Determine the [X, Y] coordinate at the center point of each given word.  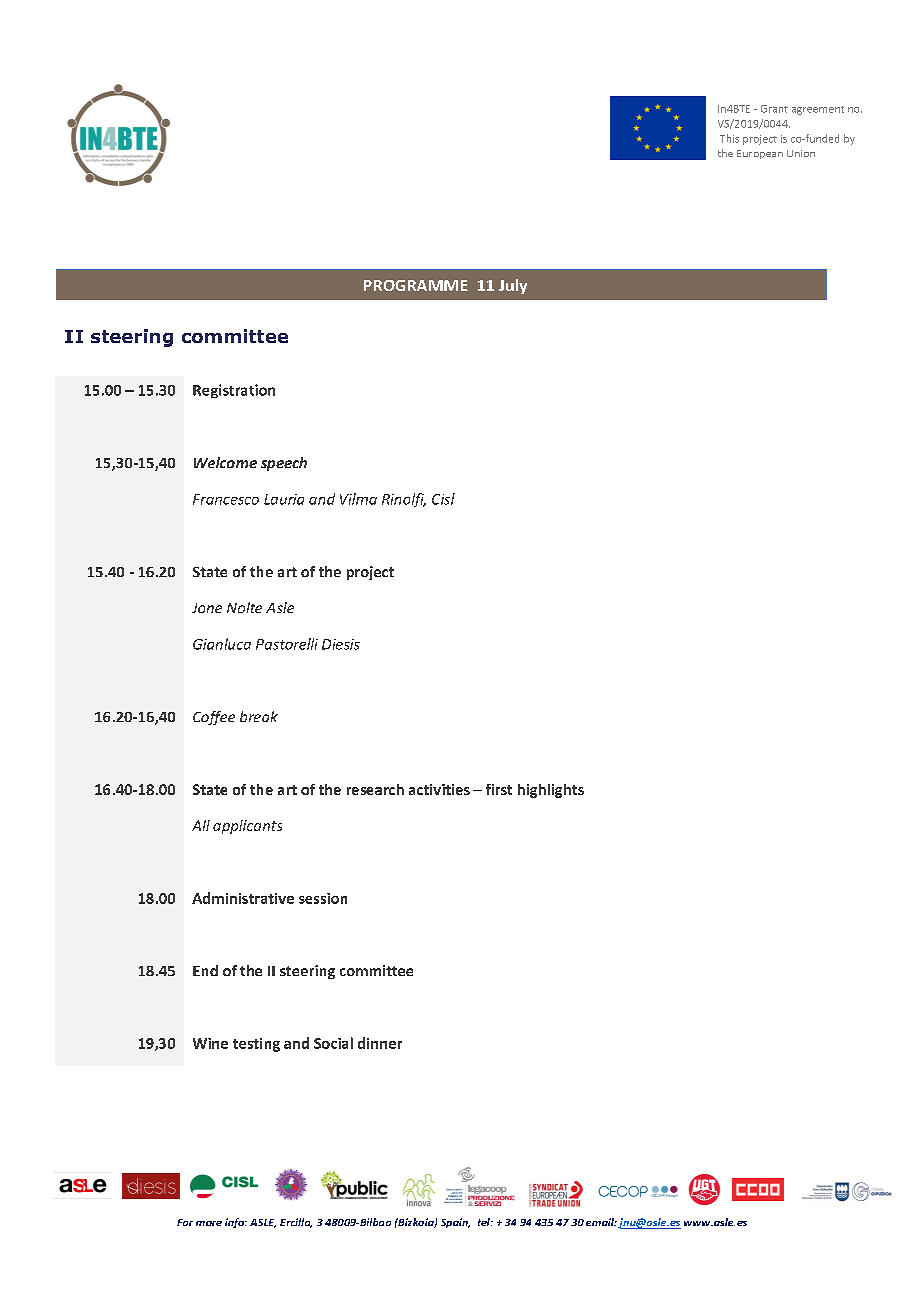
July [513, 286]
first [499, 789]
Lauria [284, 499]
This [729, 138]
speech [284, 464]
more [209, 1223]
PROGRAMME [416, 285]
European [760, 154]
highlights [551, 791]
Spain [455, 1223]
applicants [247, 827]
